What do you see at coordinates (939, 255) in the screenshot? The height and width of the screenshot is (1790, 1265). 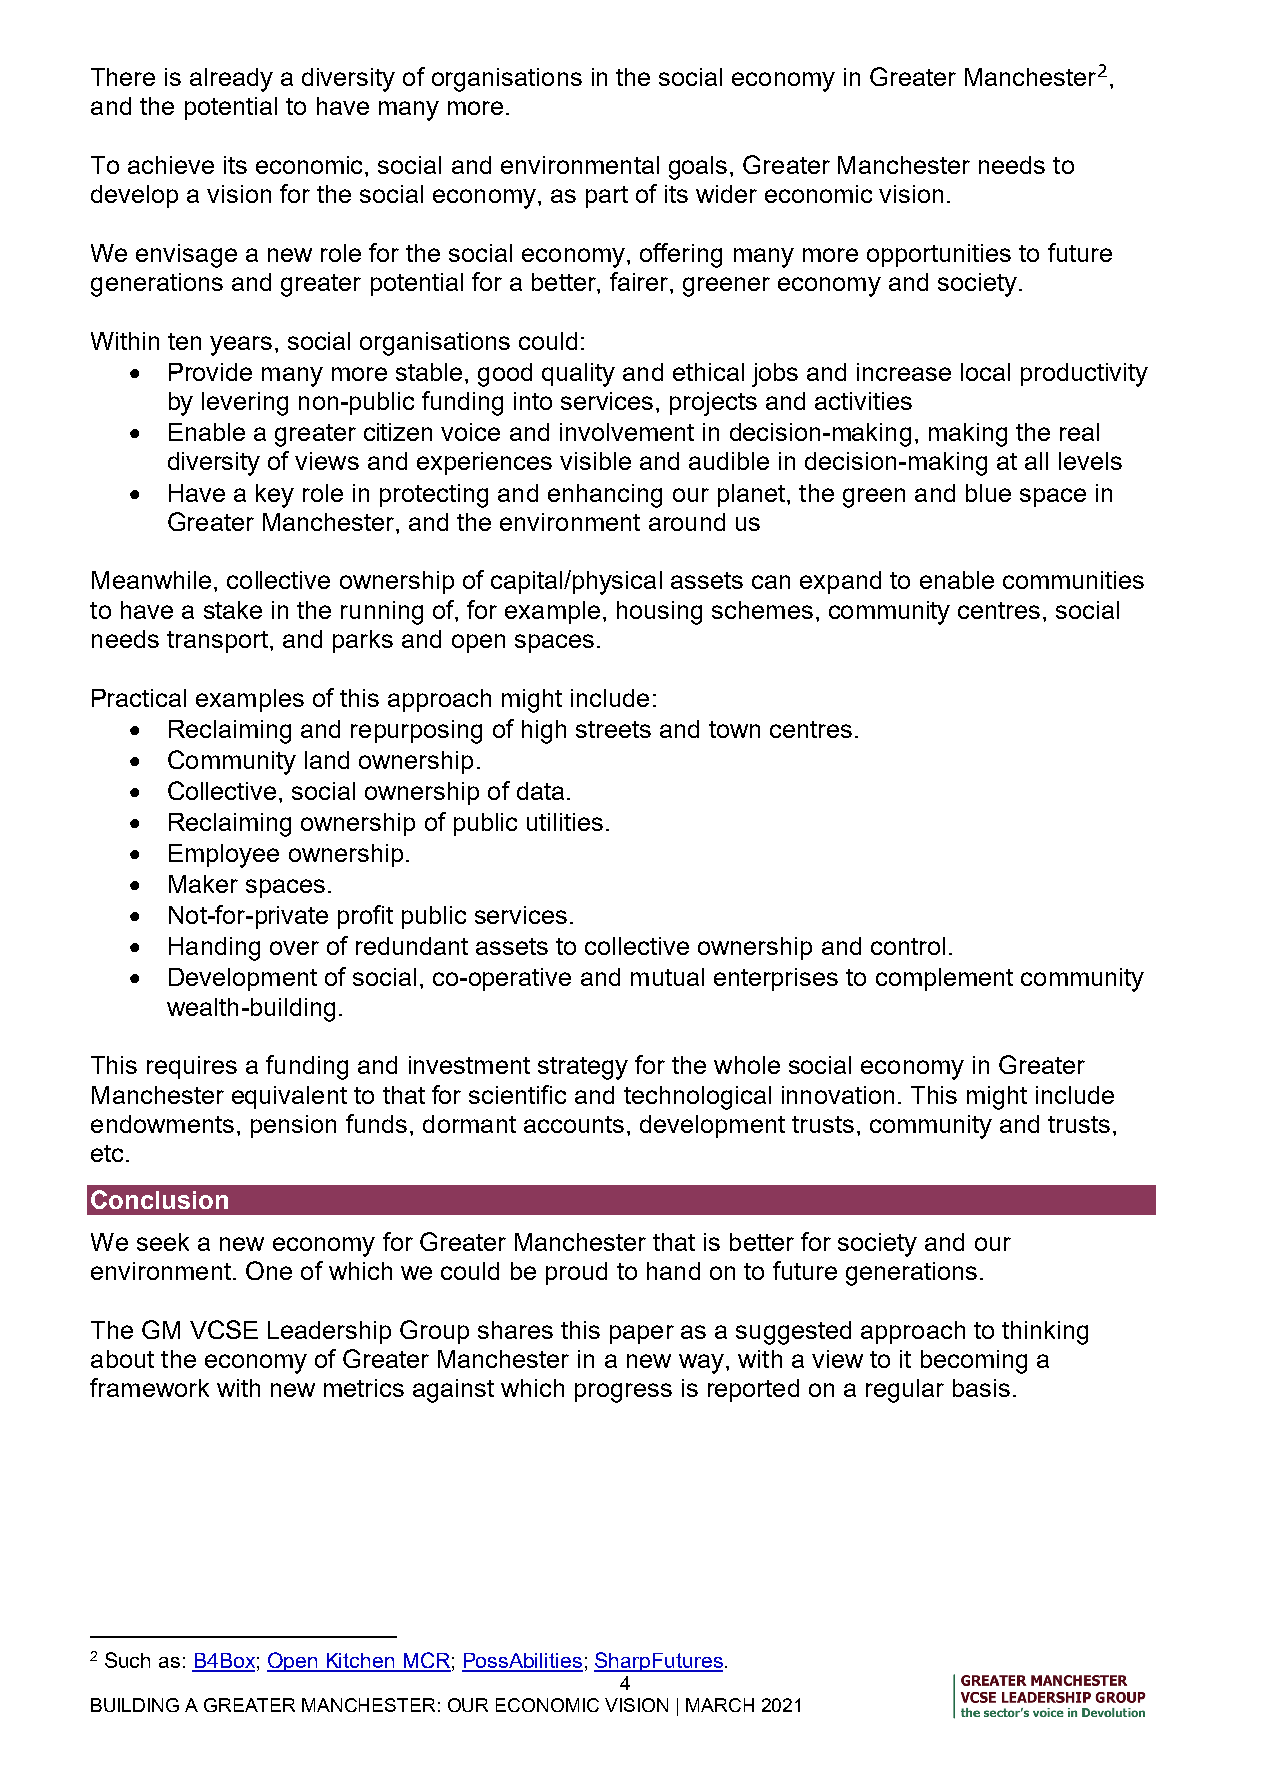 I see `opportunities` at bounding box center [939, 255].
